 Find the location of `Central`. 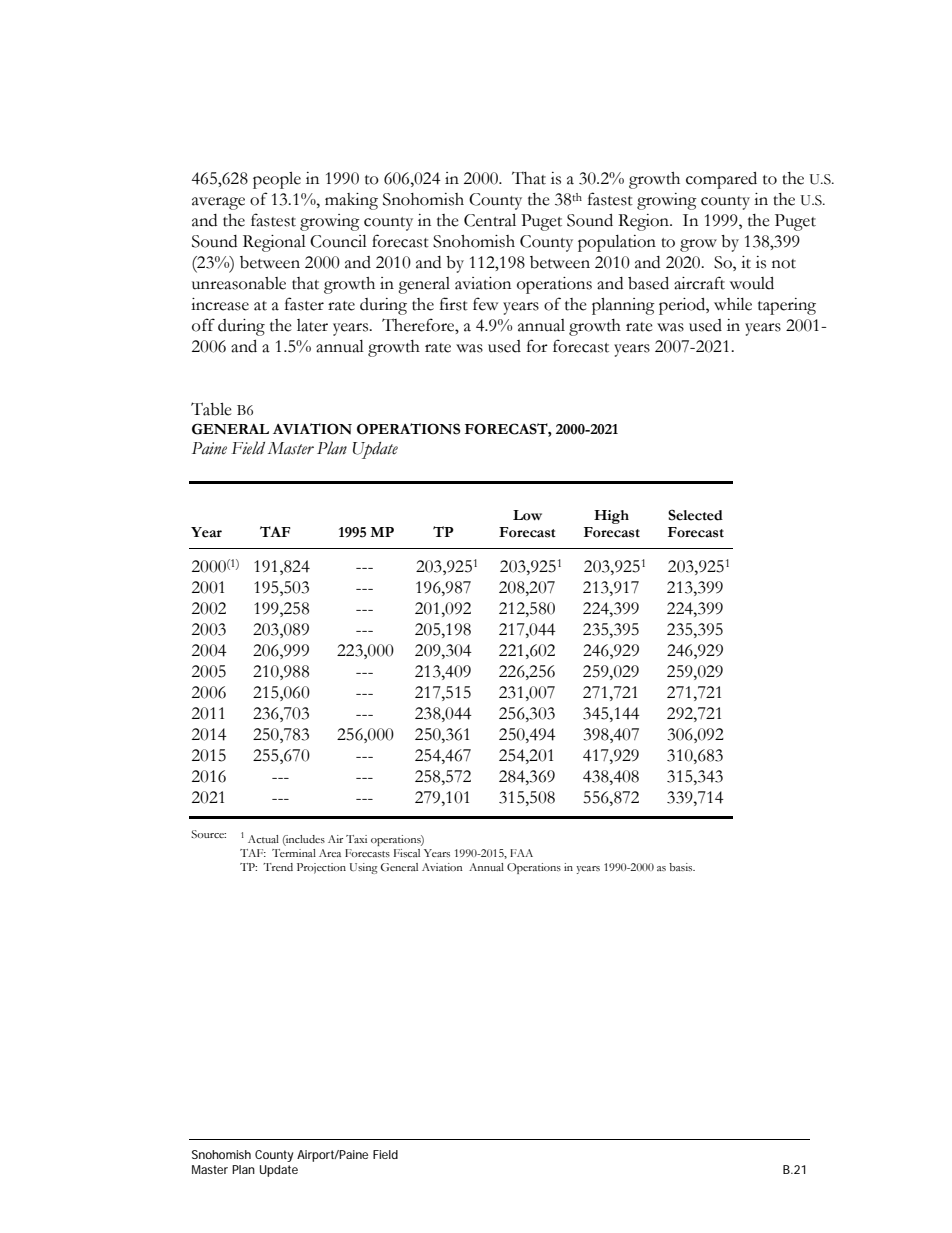

Central is located at coordinates (490, 220).
